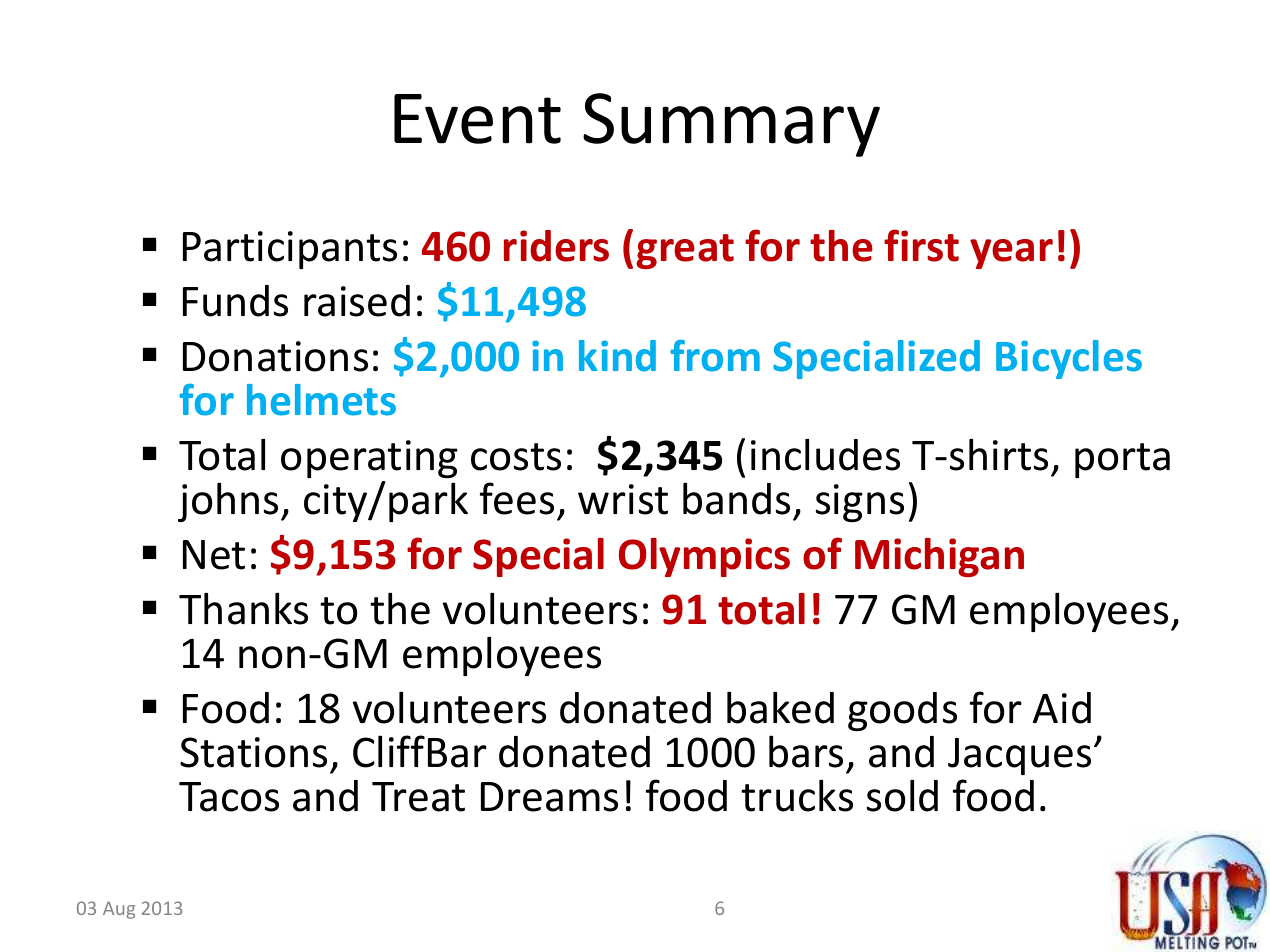 This screenshot has width=1270, height=952. I want to click on wrist, so click(623, 499).
